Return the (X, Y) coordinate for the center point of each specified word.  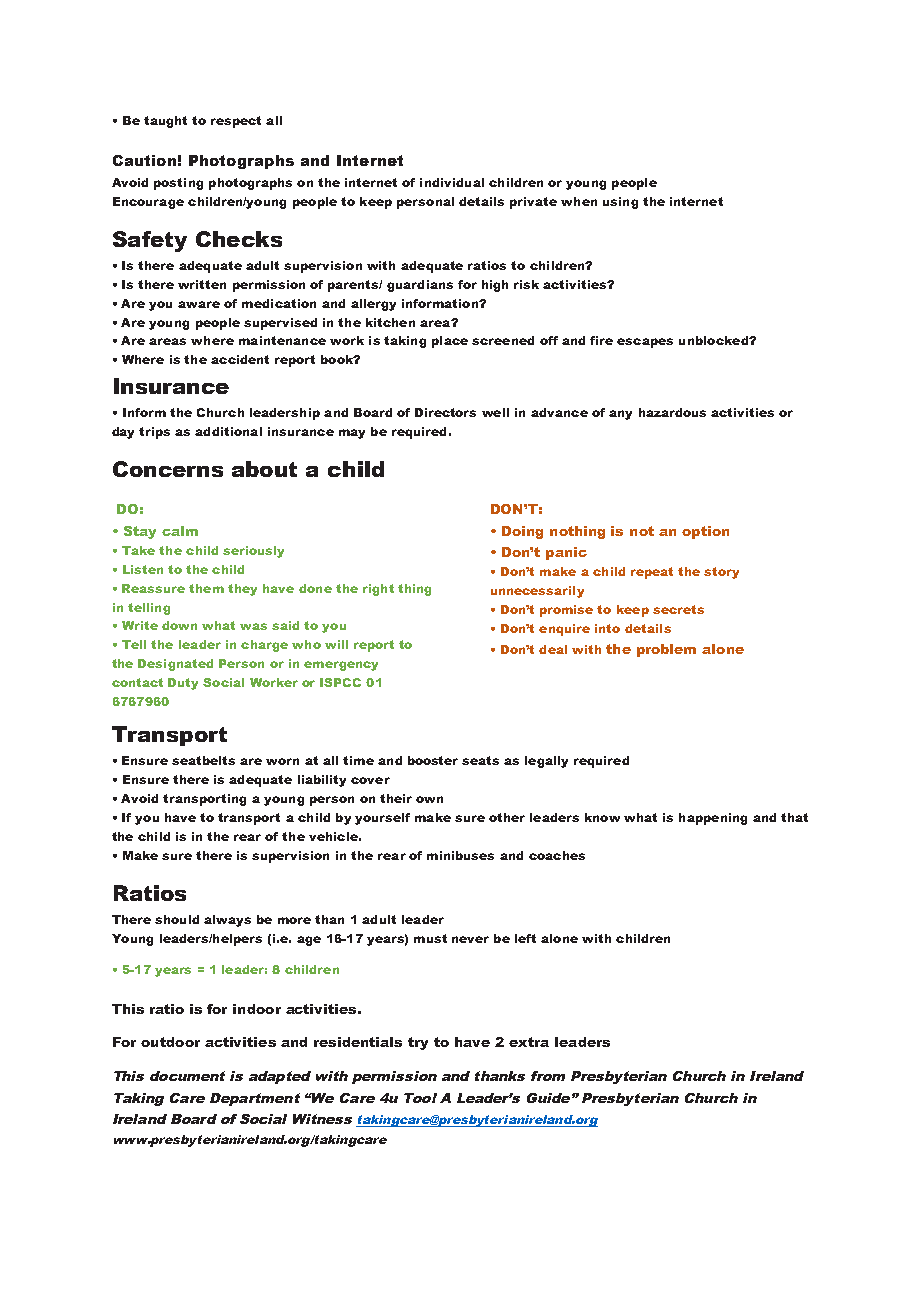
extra (529, 1042)
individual (452, 182)
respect (236, 122)
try (418, 1043)
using (620, 203)
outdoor (170, 1042)
